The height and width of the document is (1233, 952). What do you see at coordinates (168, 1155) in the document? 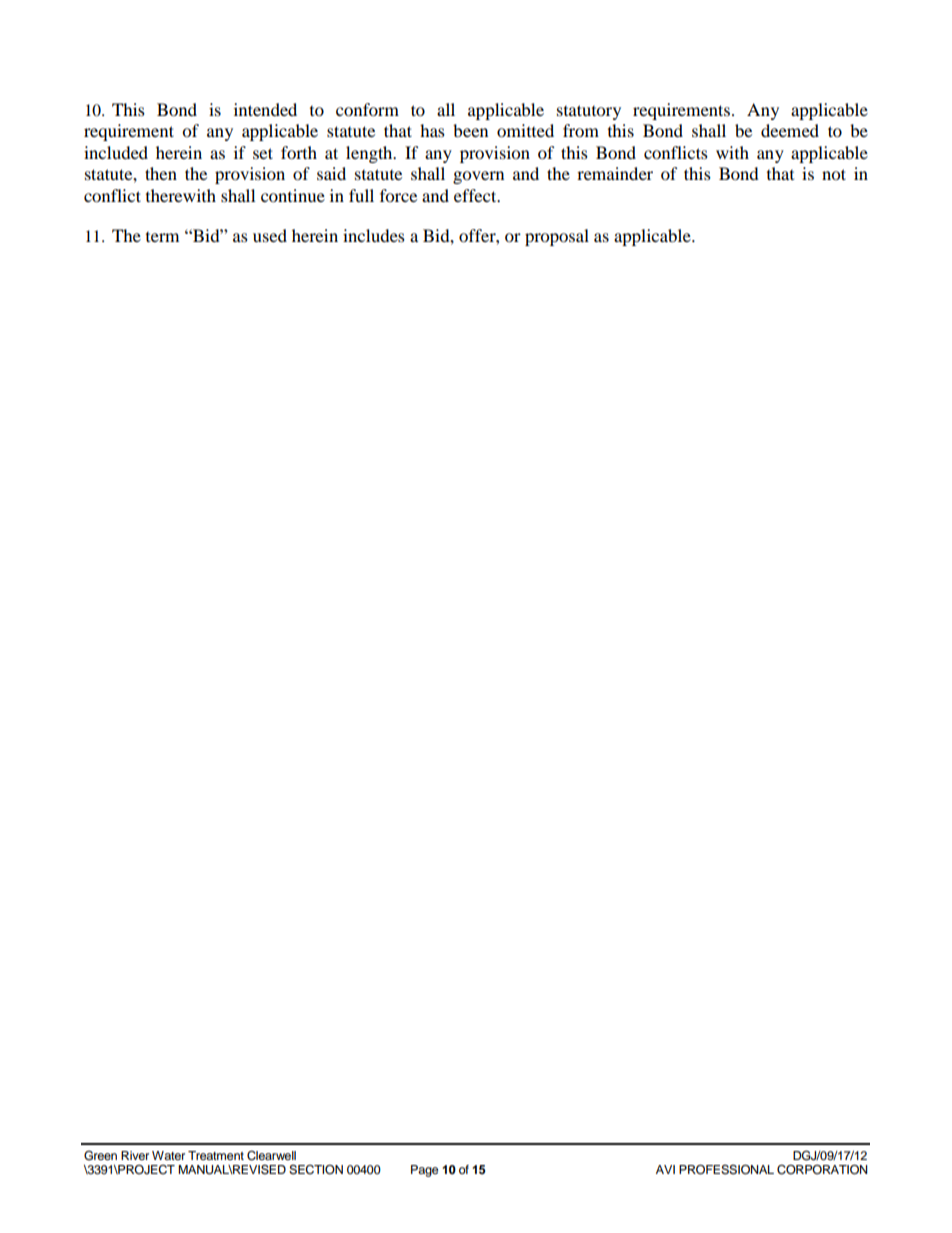
I see `Water` at bounding box center [168, 1155].
